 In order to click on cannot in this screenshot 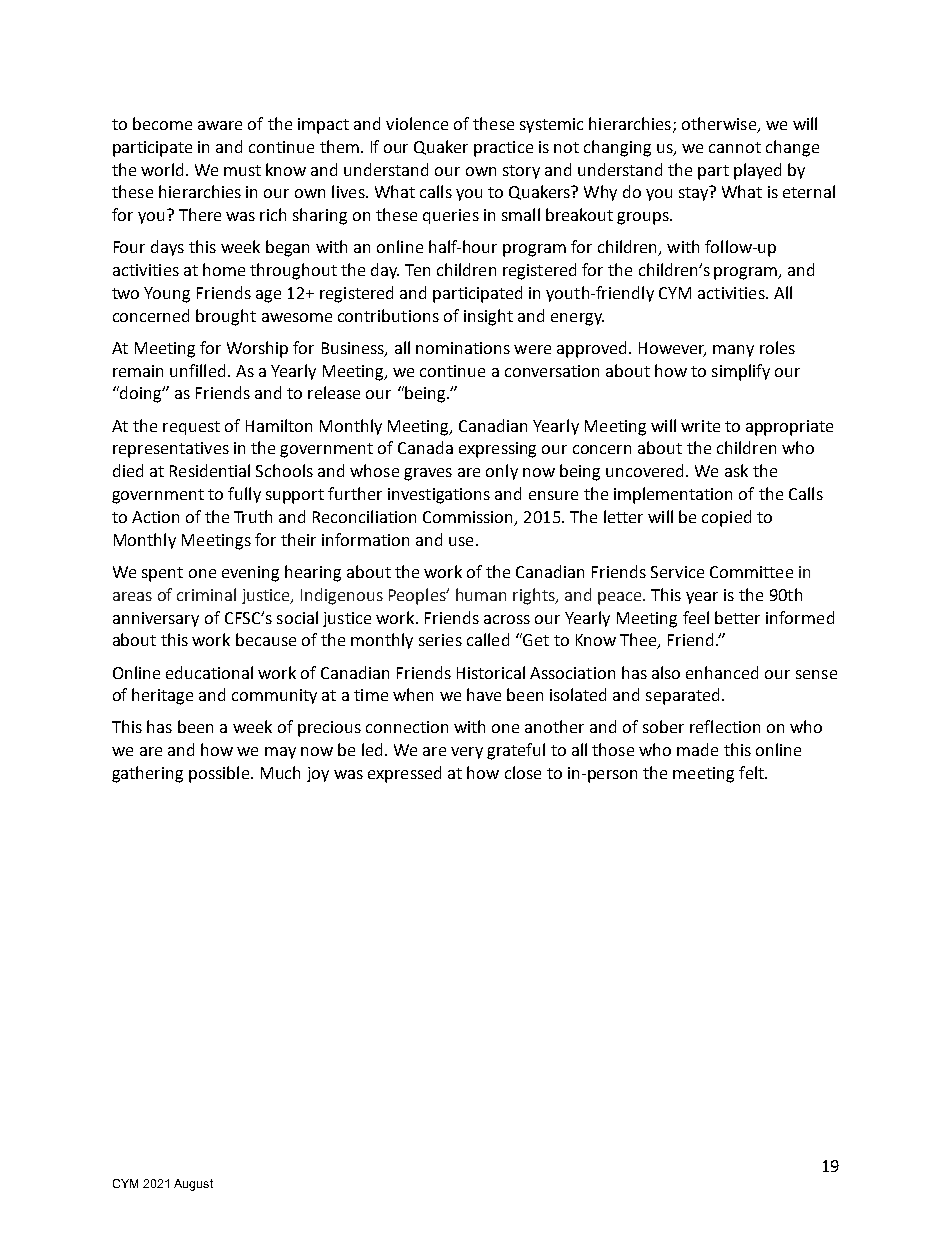, I will do `click(735, 147)`.
